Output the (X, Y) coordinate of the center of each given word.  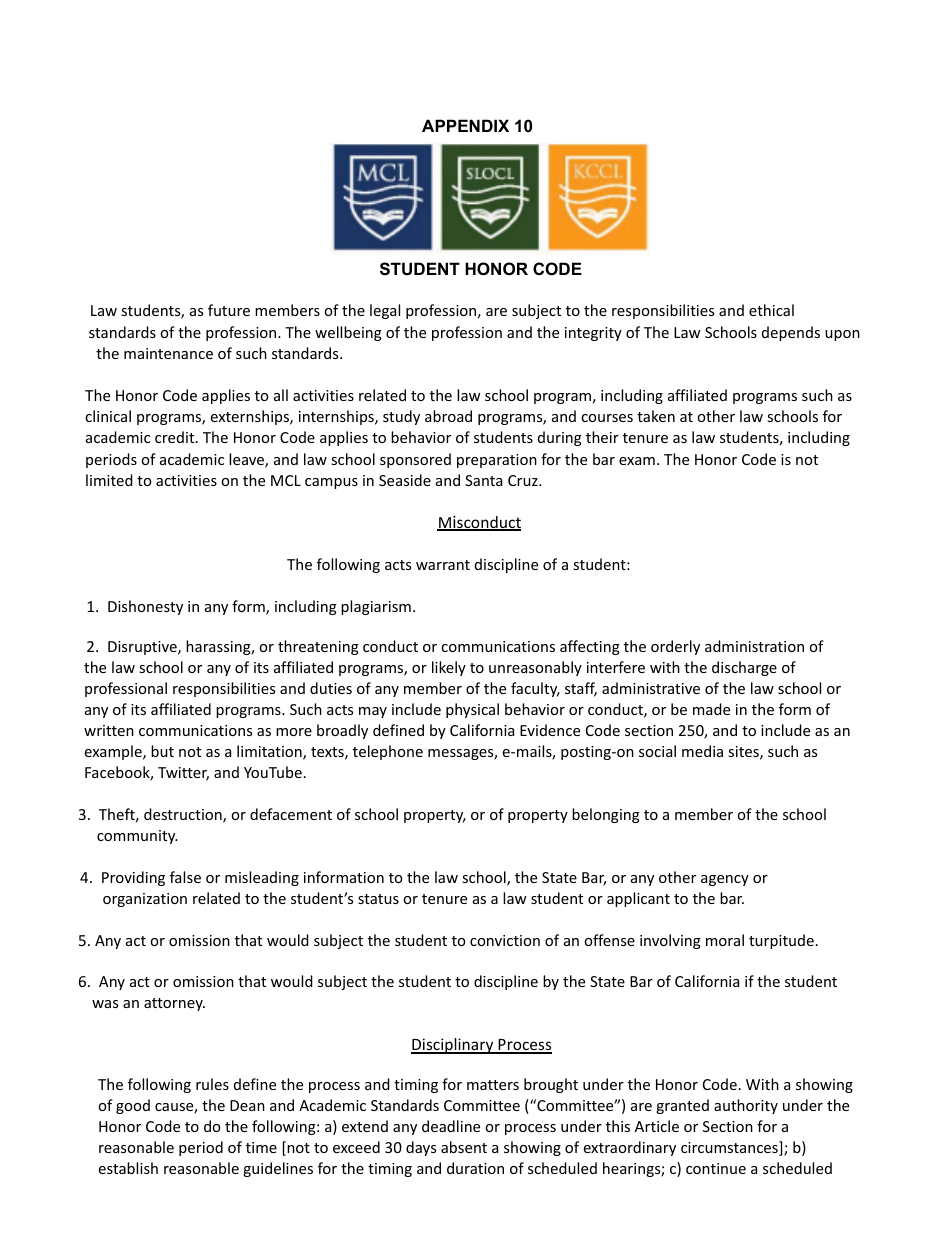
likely (449, 668)
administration (754, 646)
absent (464, 1147)
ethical (771, 310)
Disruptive (143, 648)
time (261, 1147)
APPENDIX (465, 125)
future (229, 310)
